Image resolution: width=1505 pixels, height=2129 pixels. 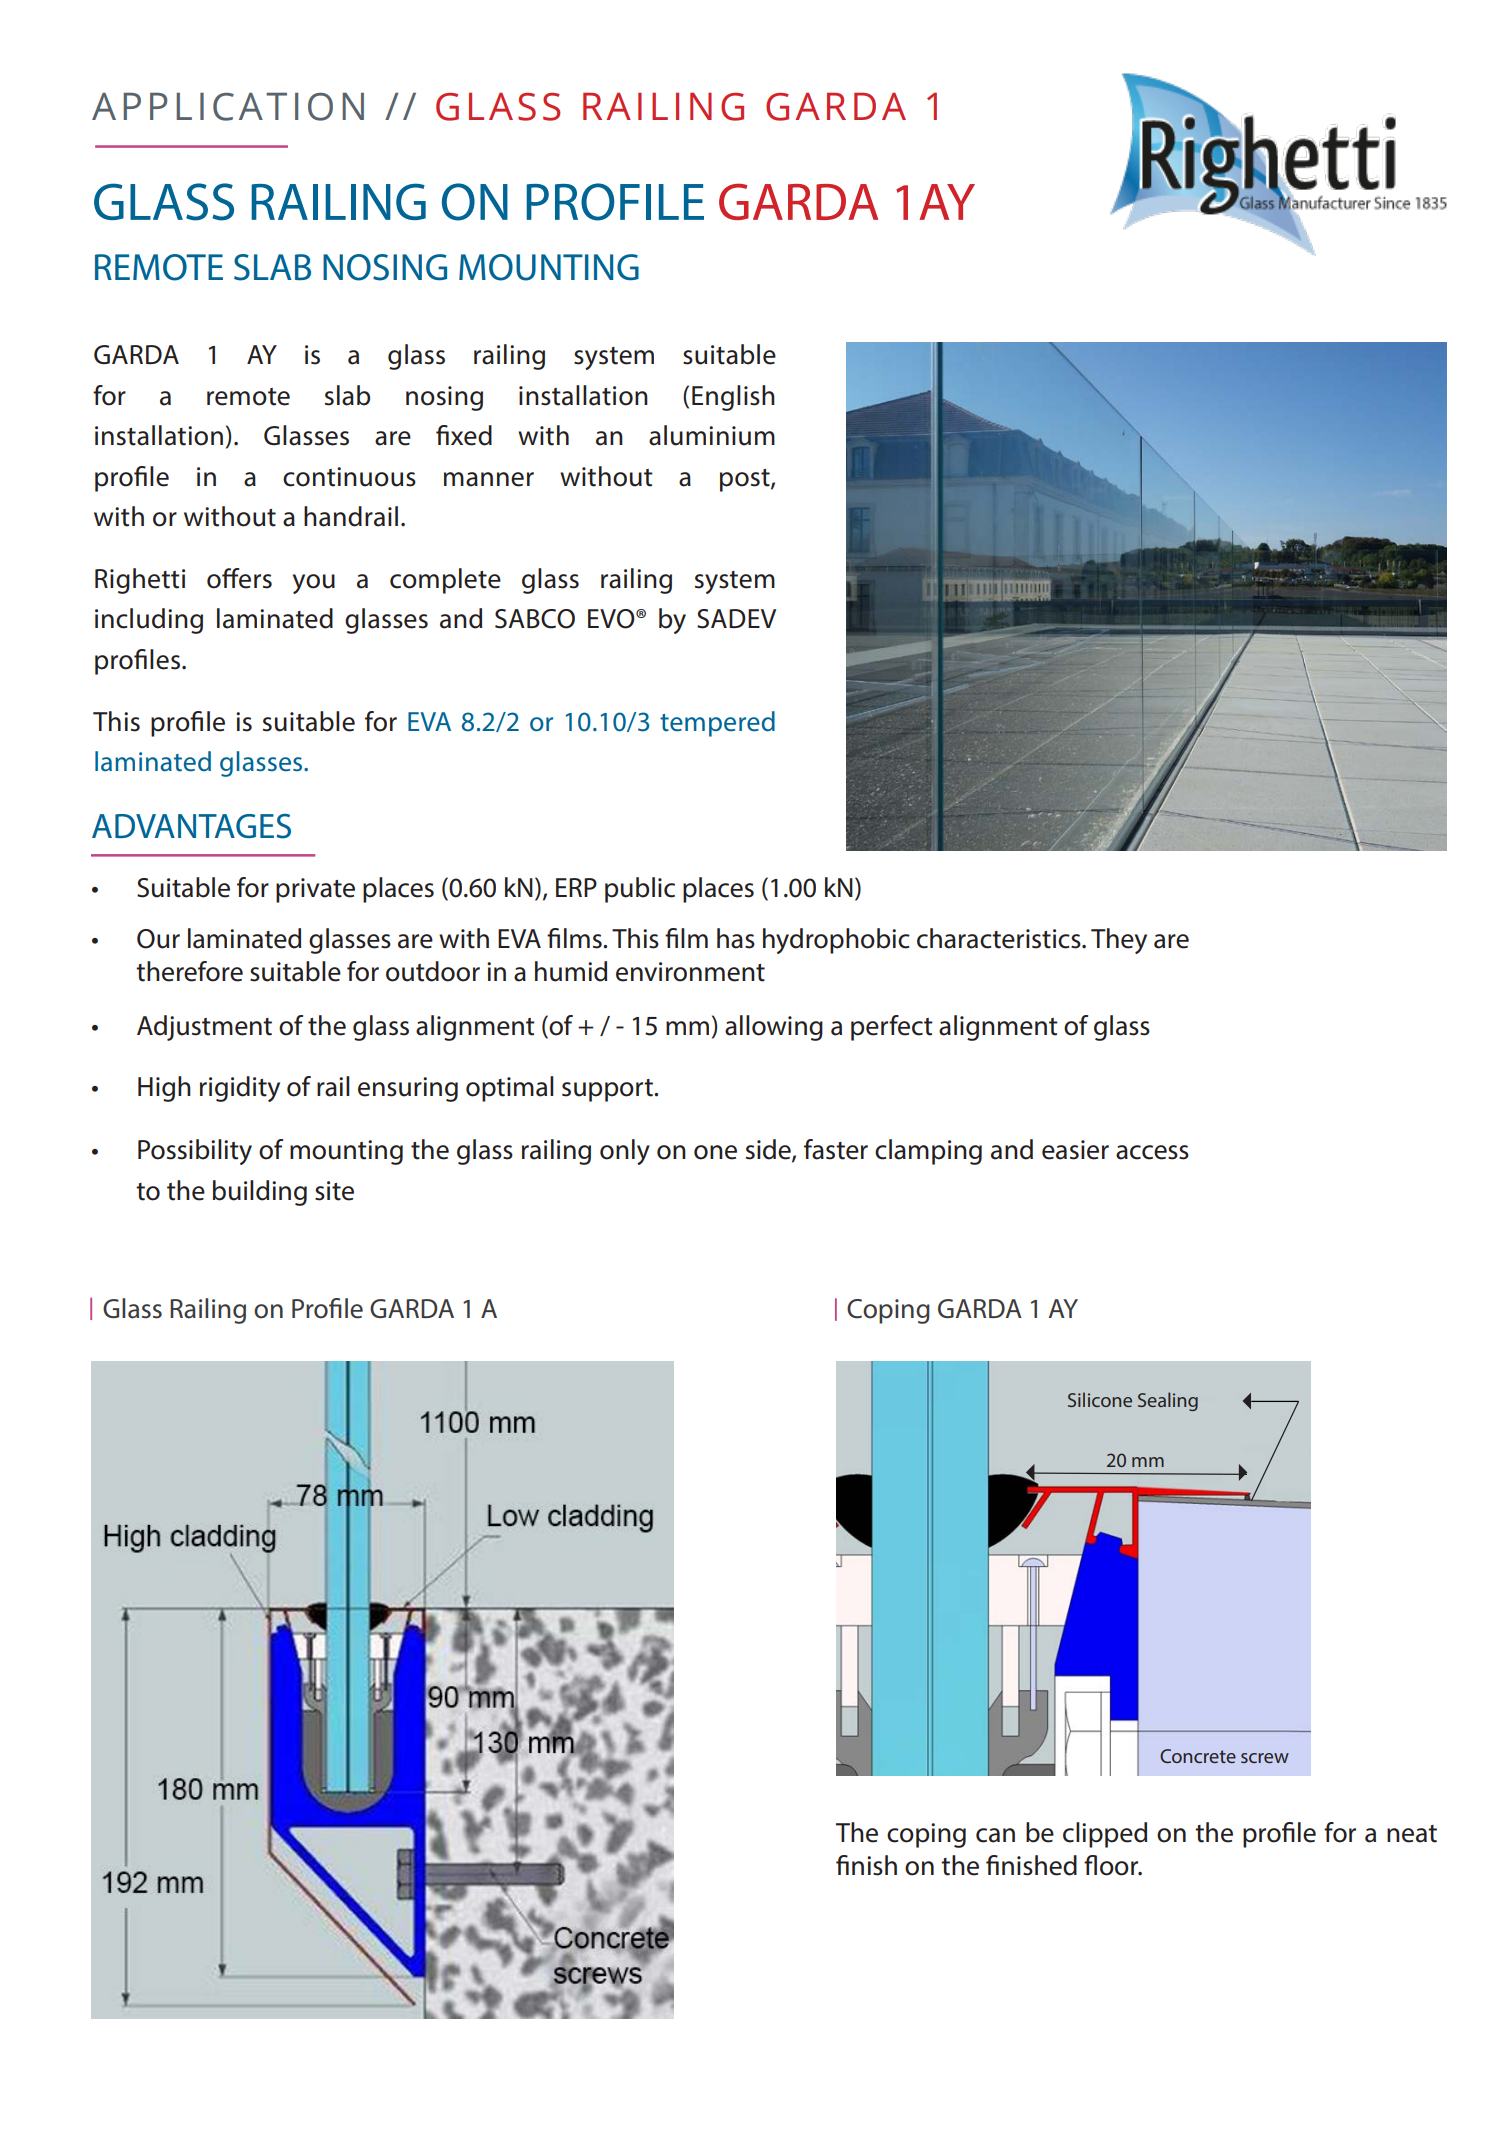 What do you see at coordinates (712, 435) in the document?
I see `aluminium` at bounding box center [712, 435].
